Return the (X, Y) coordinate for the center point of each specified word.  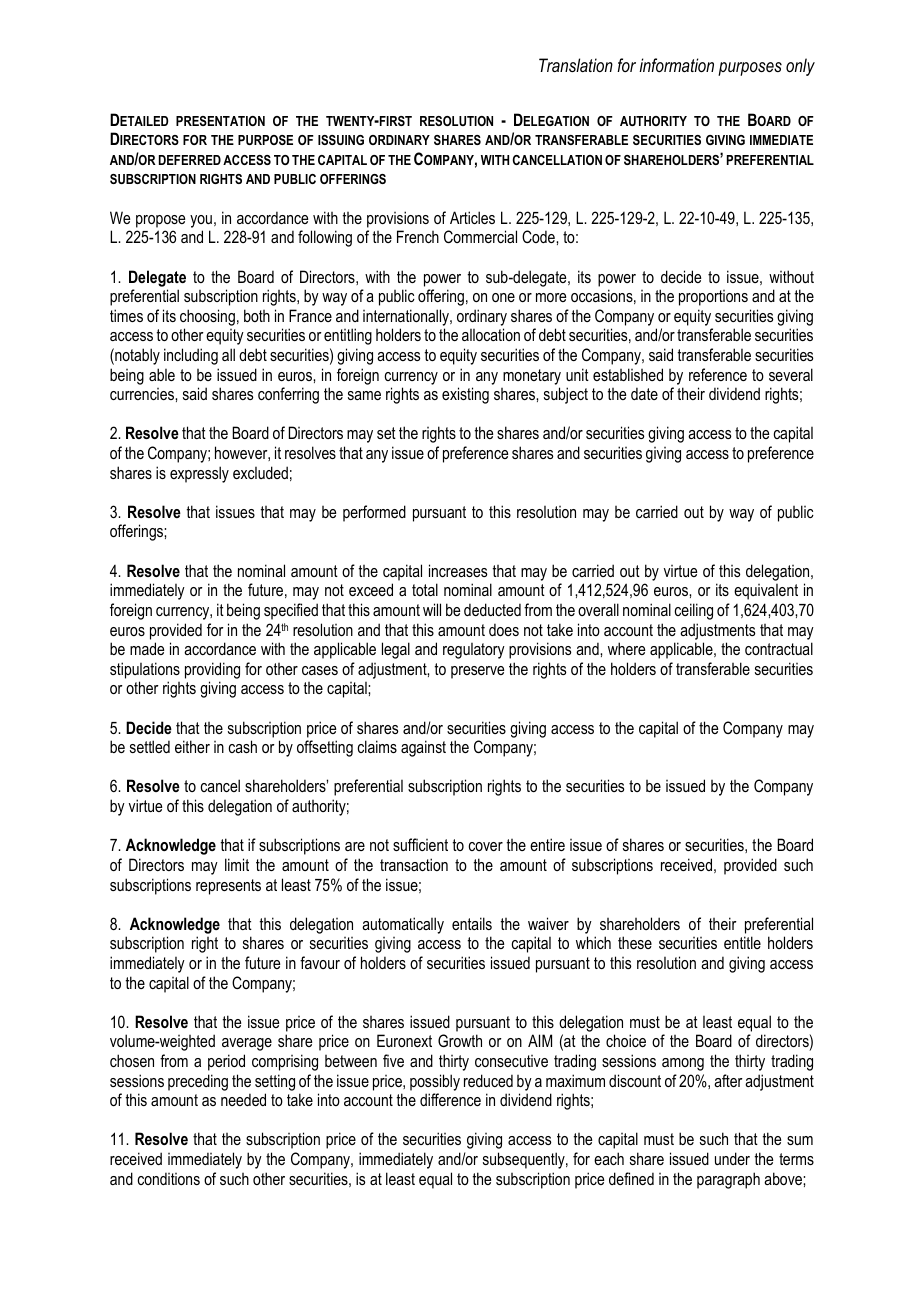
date (644, 393)
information (676, 65)
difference (450, 1099)
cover (485, 846)
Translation (576, 65)
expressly (199, 474)
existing (465, 395)
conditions (168, 1178)
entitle (742, 942)
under (732, 1158)
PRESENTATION (220, 121)
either (192, 746)
